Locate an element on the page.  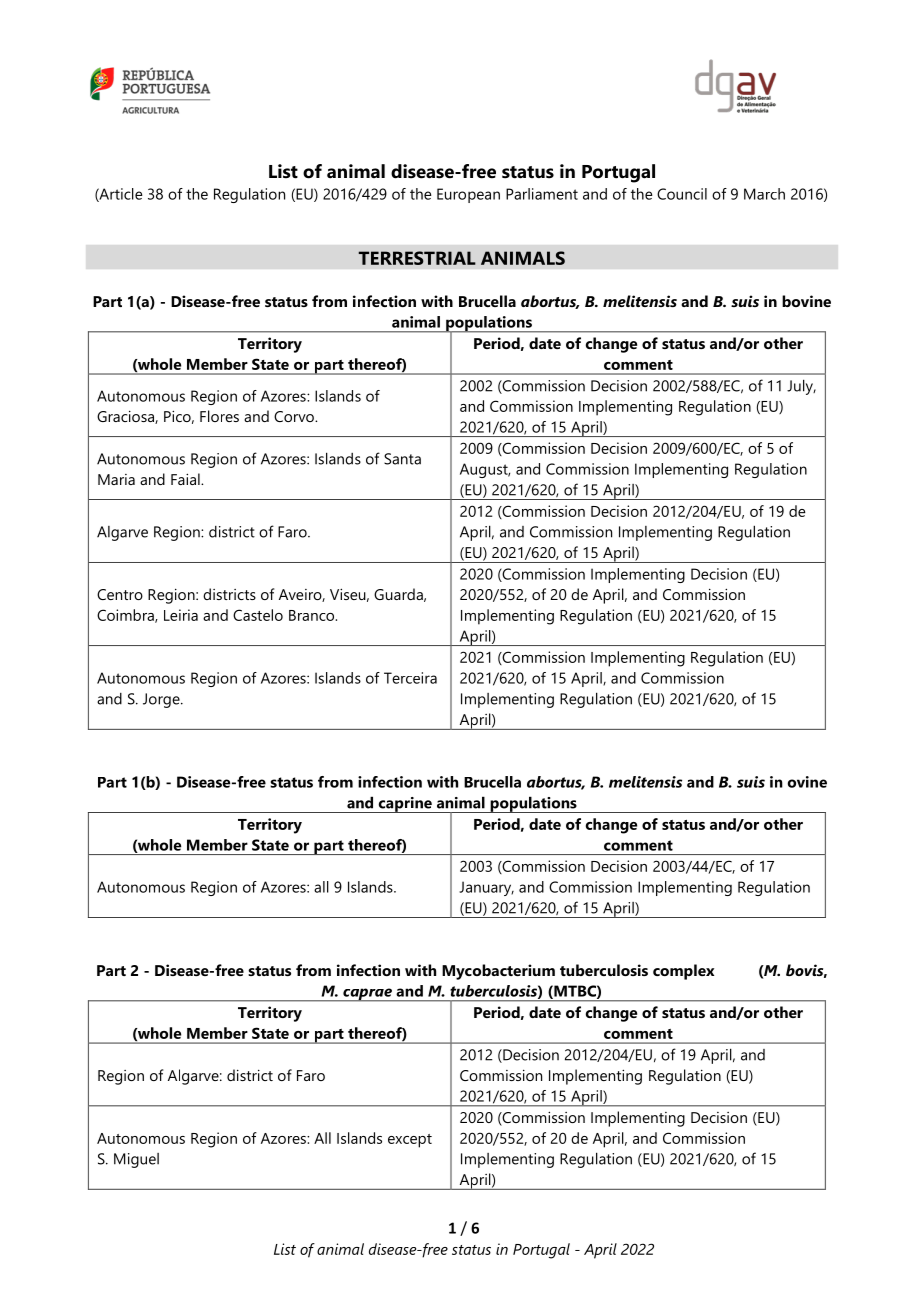
Mycobacterium is located at coordinates (498, 972).
